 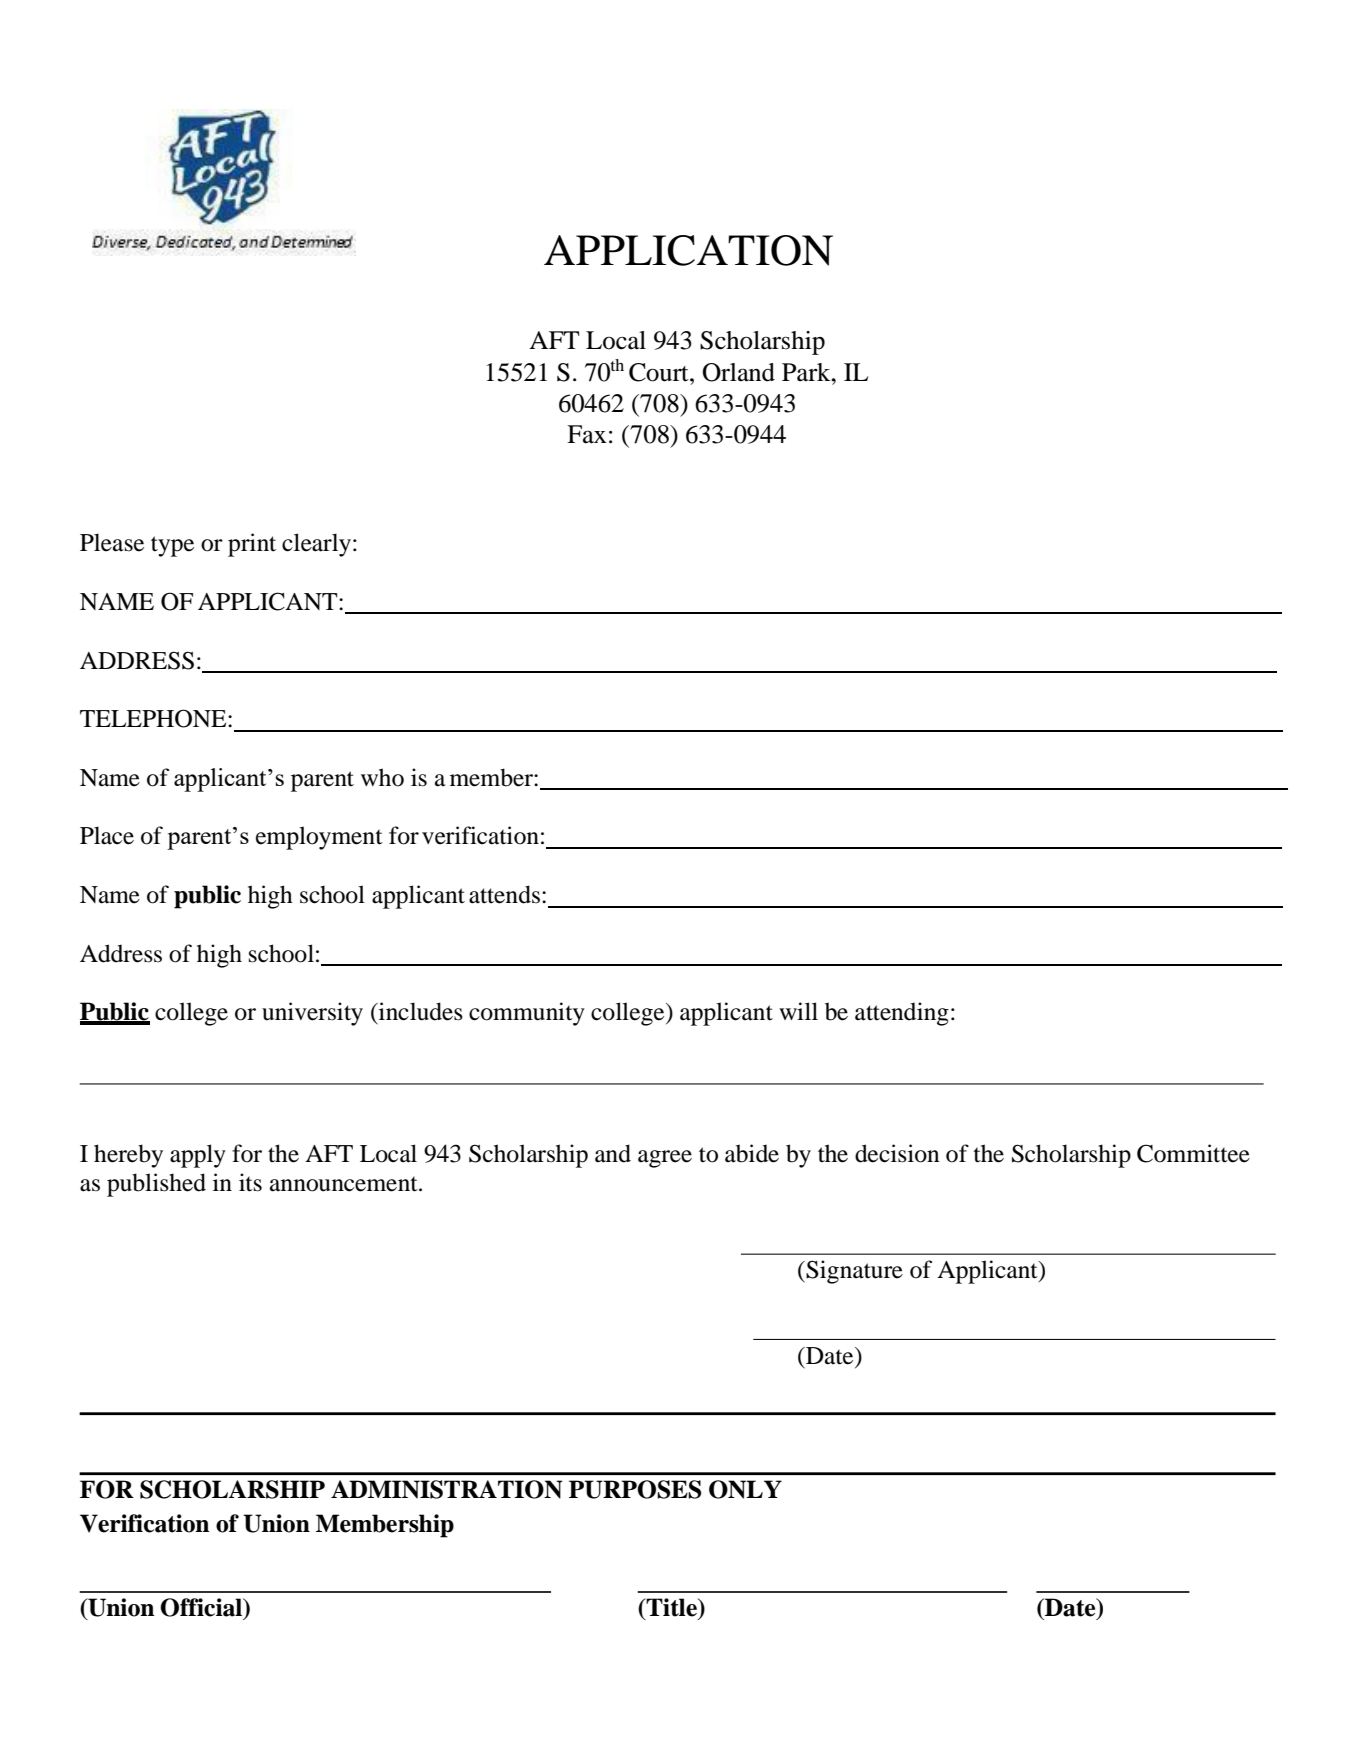 What do you see at coordinates (504, 894) in the screenshot?
I see `attends` at bounding box center [504, 894].
